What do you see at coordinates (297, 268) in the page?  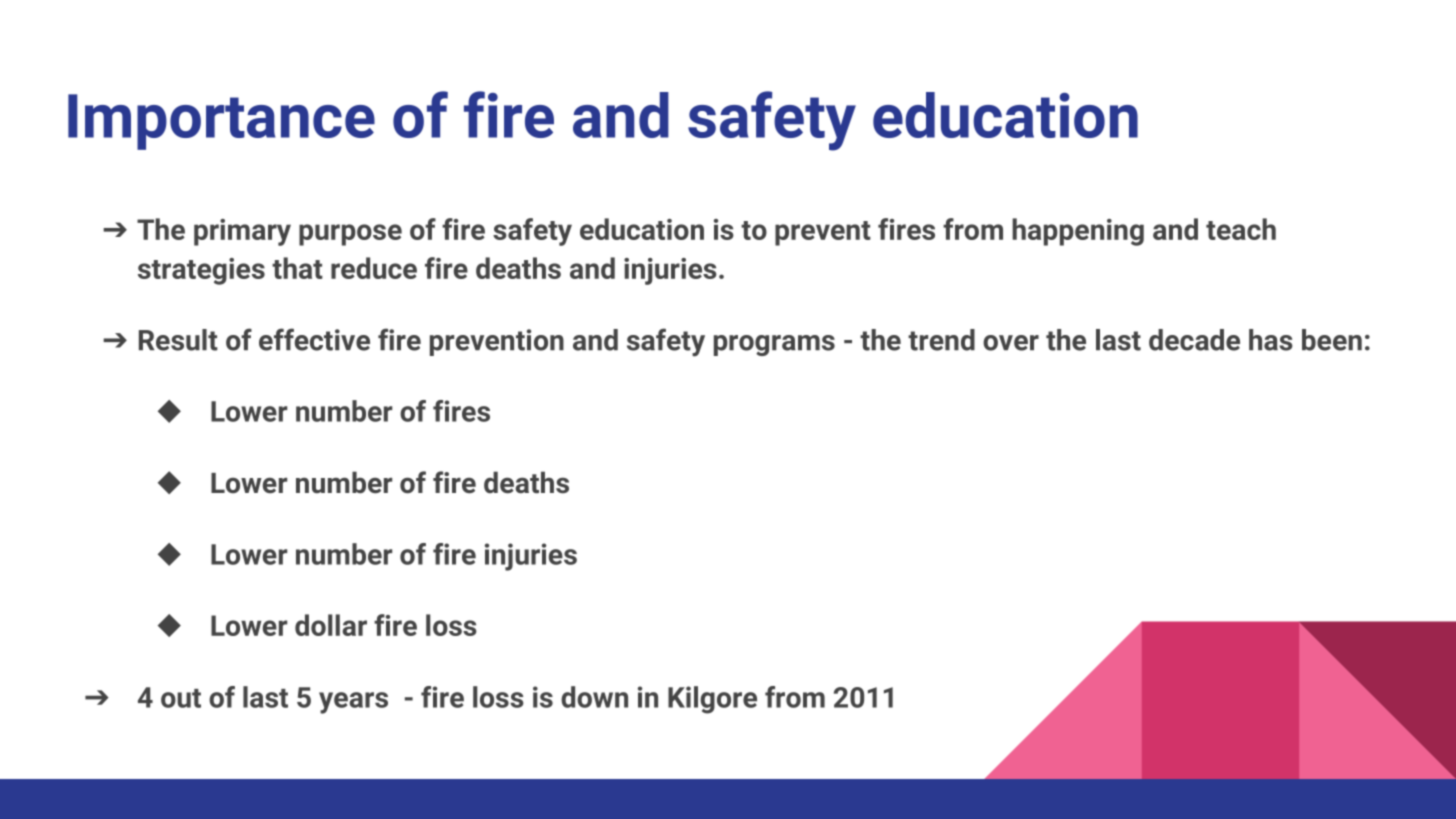 I see `that` at bounding box center [297, 268].
